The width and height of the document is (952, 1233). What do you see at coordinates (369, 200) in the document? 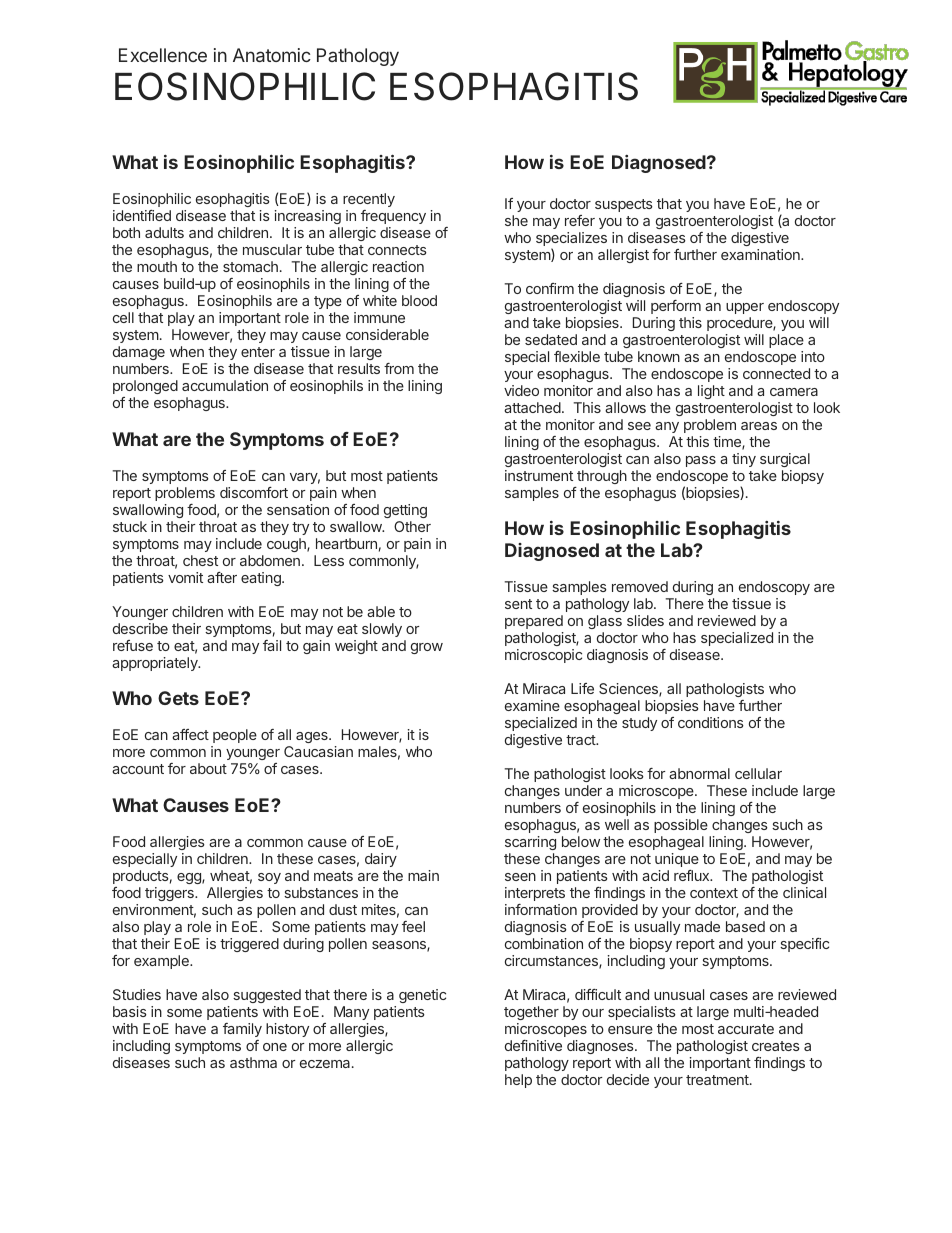
I see `recently` at bounding box center [369, 200].
